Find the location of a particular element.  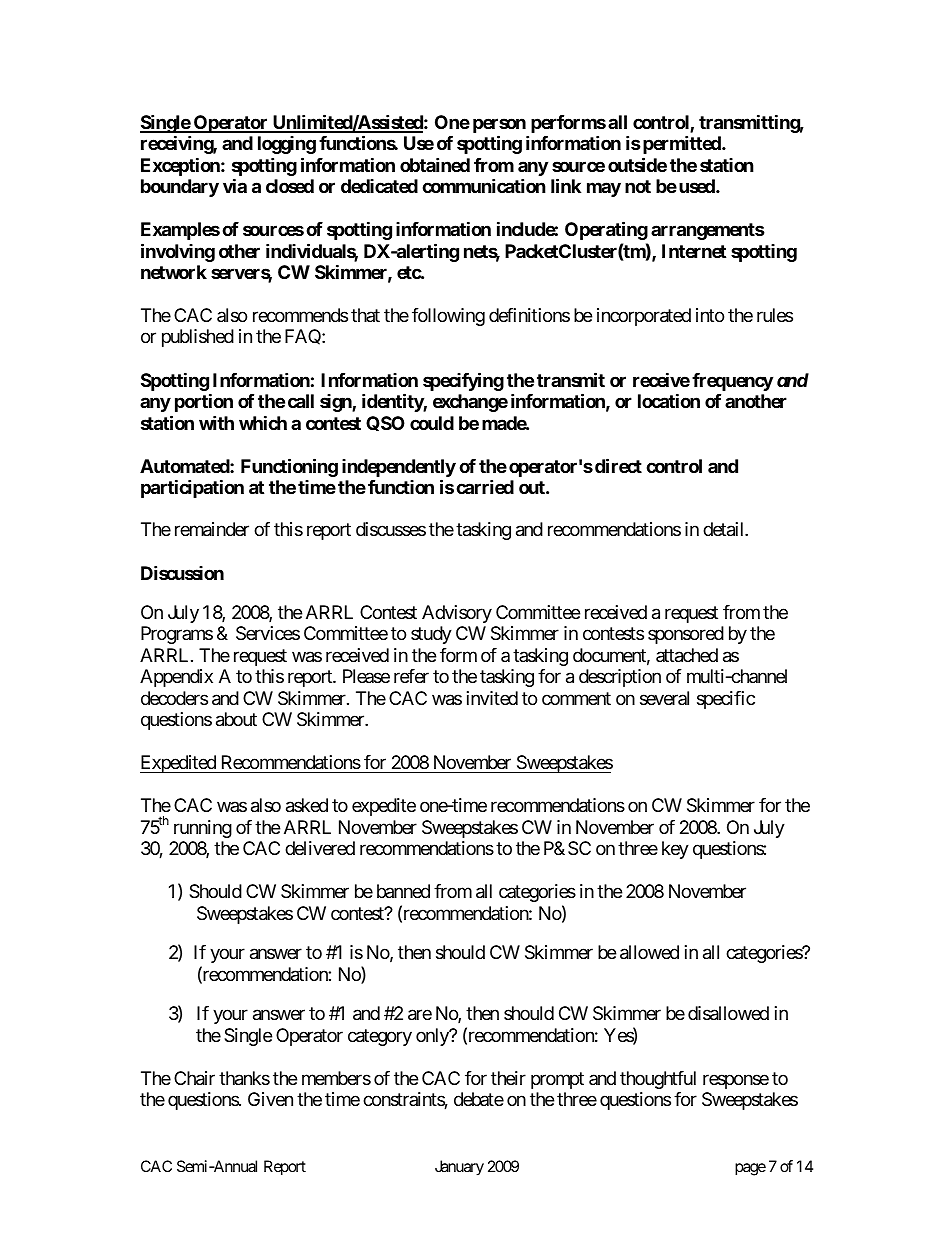

via is located at coordinates (235, 185).
